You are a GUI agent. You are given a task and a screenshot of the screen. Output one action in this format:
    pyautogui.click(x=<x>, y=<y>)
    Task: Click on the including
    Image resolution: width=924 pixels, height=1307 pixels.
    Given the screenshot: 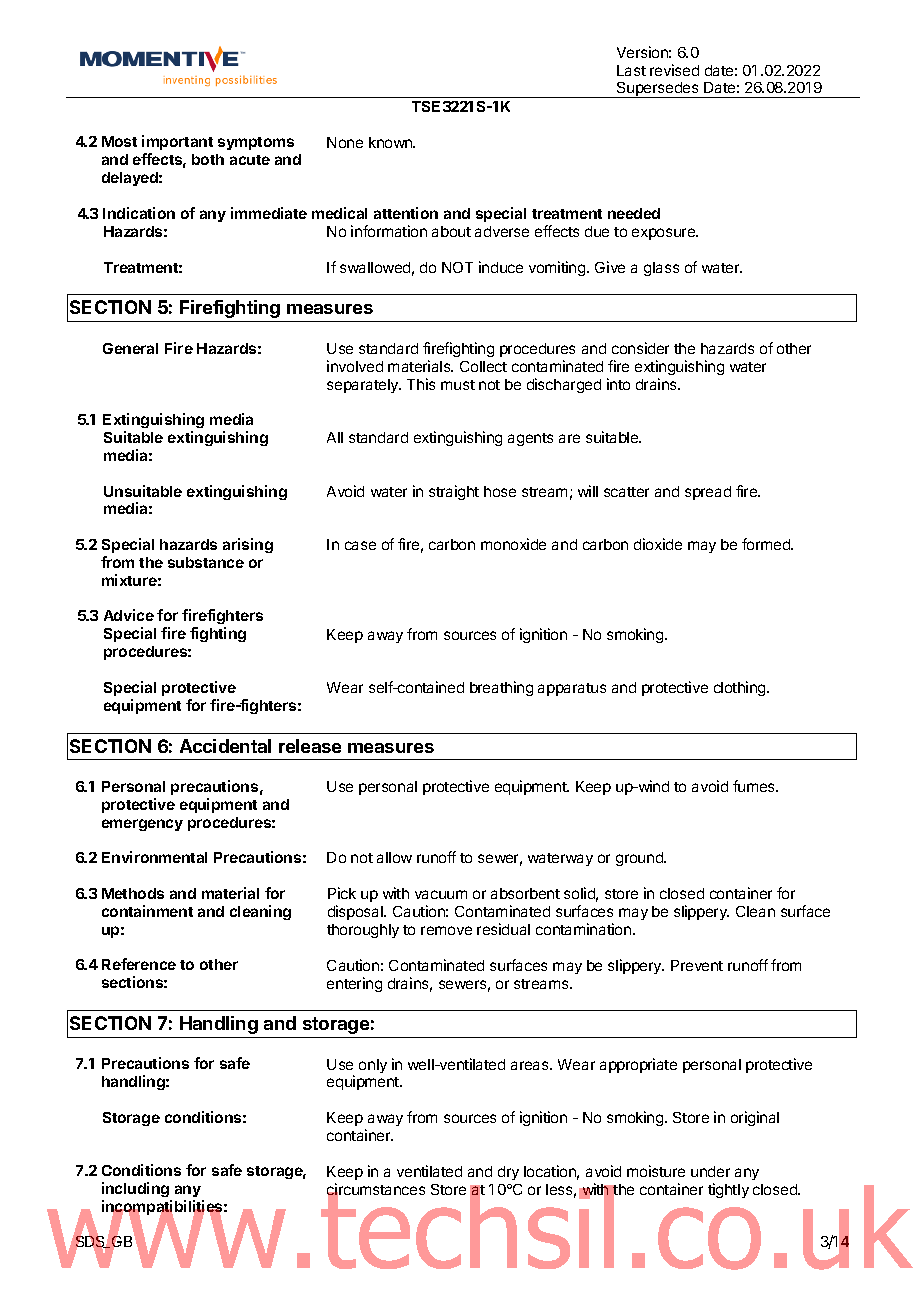 What is the action you would take?
    pyautogui.click(x=136, y=1191)
